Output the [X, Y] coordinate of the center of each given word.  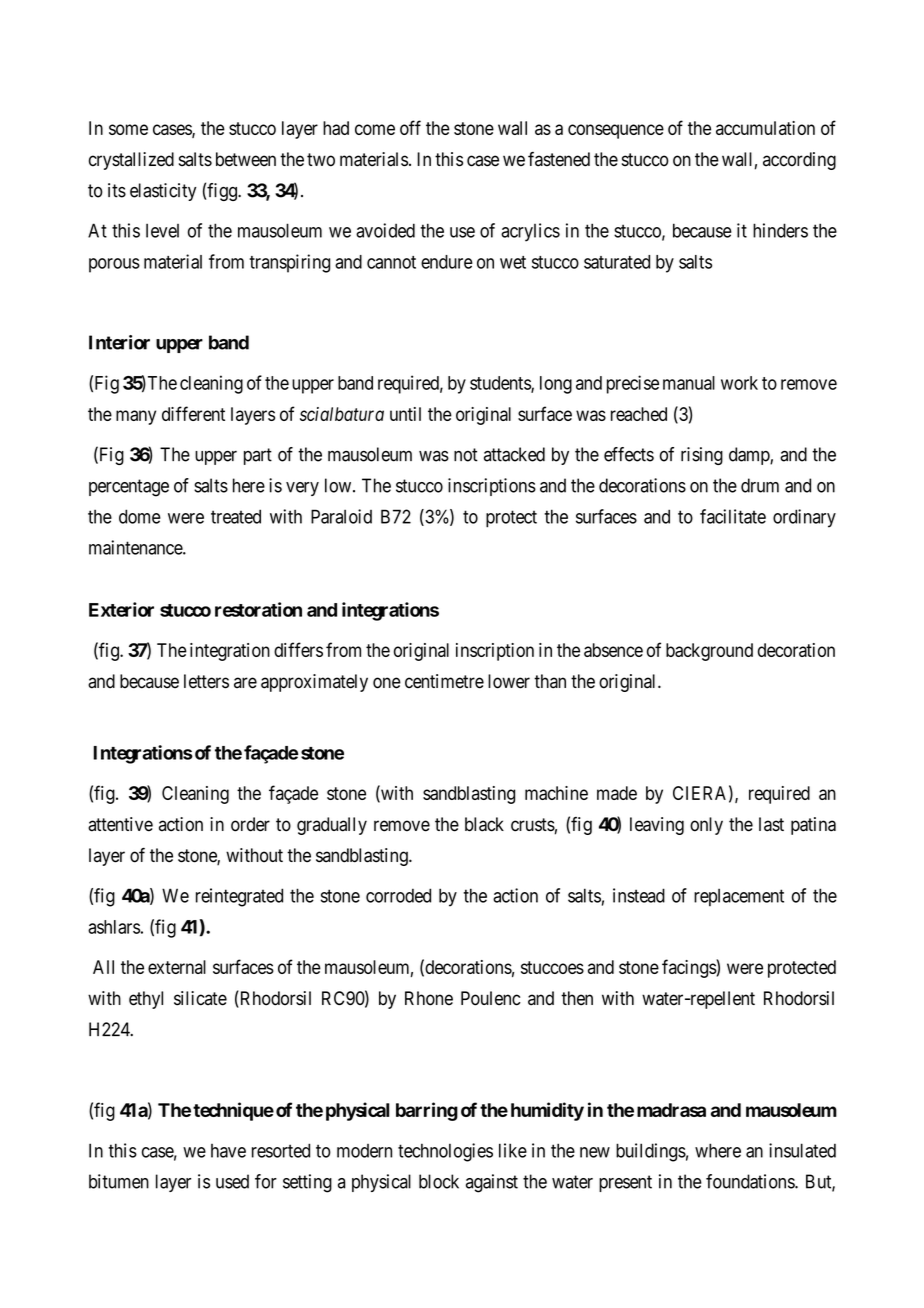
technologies [445, 1152]
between [246, 159]
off [410, 127]
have [228, 1151]
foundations [751, 1181]
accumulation [765, 128]
